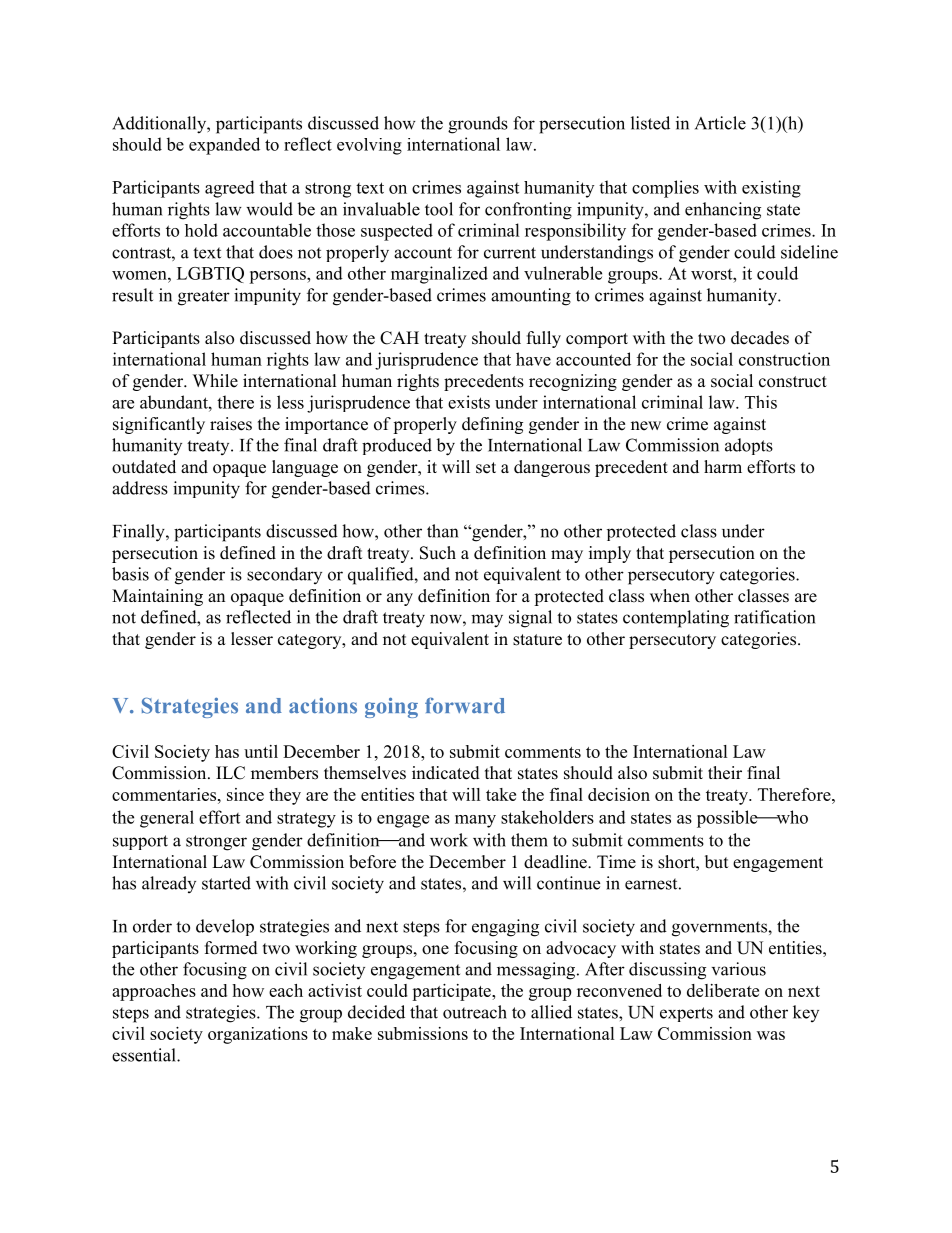  I want to click on grounds, so click(478, 125).
